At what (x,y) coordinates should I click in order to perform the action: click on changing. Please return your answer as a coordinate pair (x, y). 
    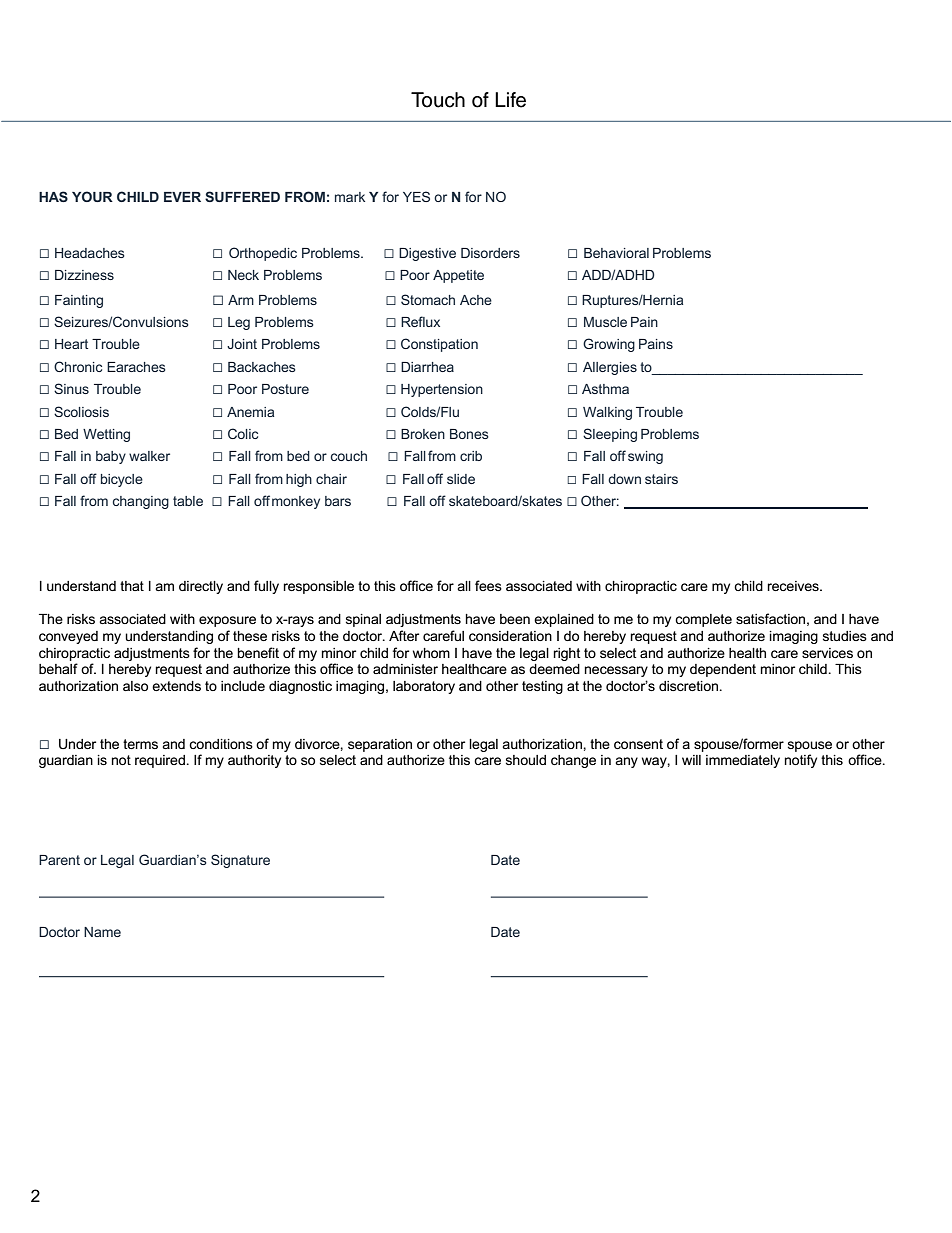
    Looking at the image, I should click on (141, 502).
